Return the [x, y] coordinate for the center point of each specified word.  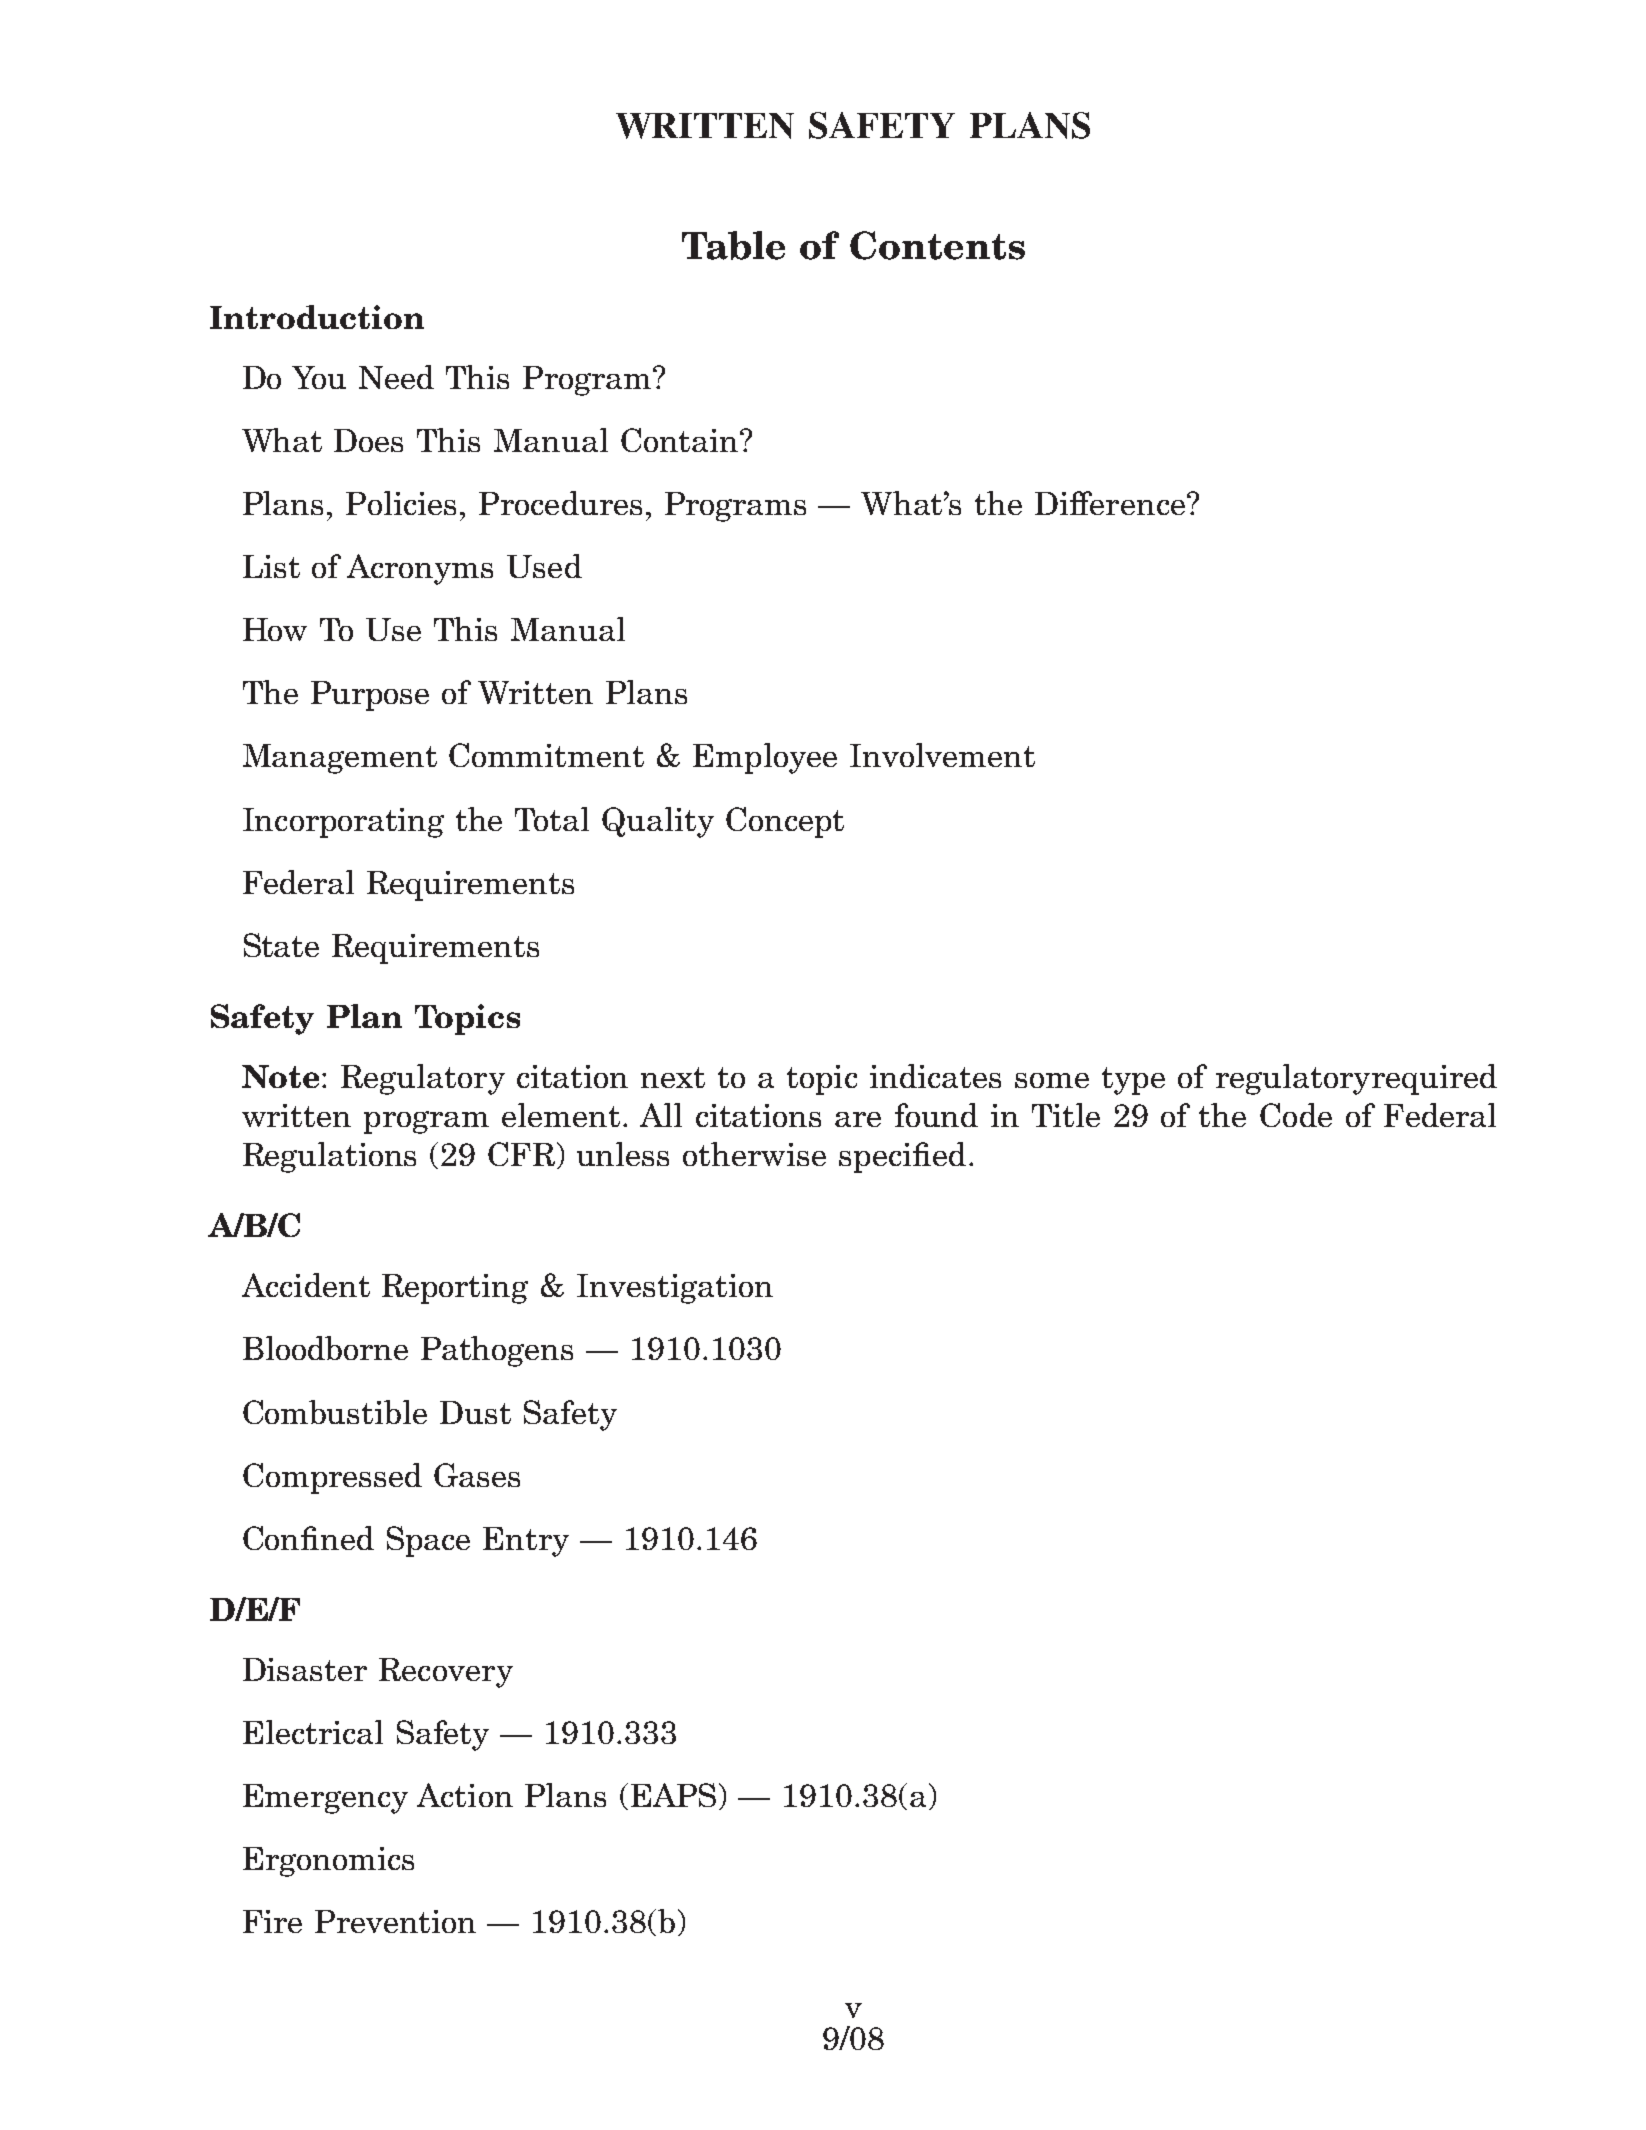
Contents [937, 245]
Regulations [329, 1157]
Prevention [395, 1921]
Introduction [317, 317]
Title [1066, 1115]
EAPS [673, 1795]
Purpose [370, 696]
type [1133, 1081]
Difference [1110, 503]
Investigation [675, 1289]
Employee [765, 758]
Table [733, 245]
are [858, 1119]
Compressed [332, 1478]
